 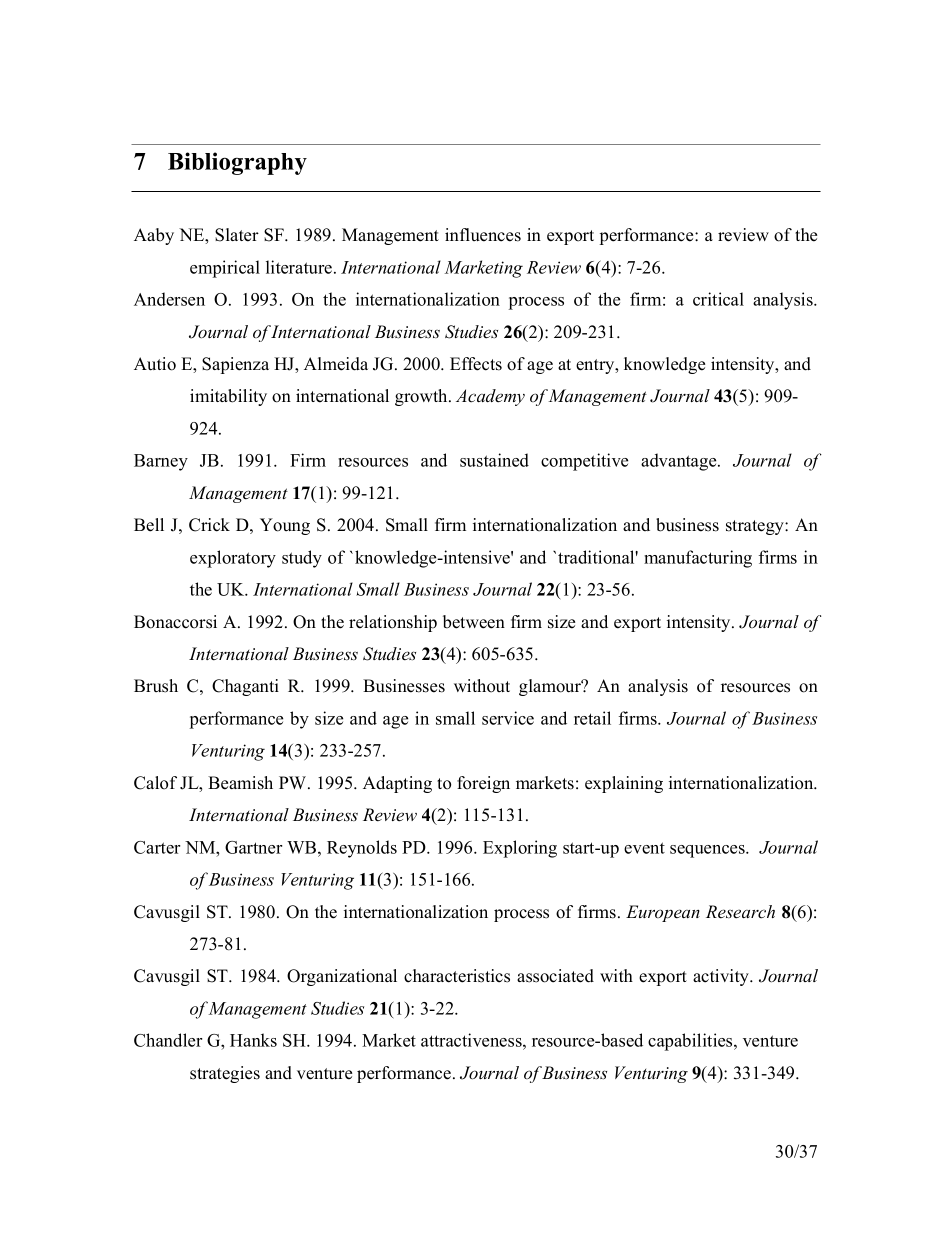 I want to click on Gartner, so click(x=253, y=847).
